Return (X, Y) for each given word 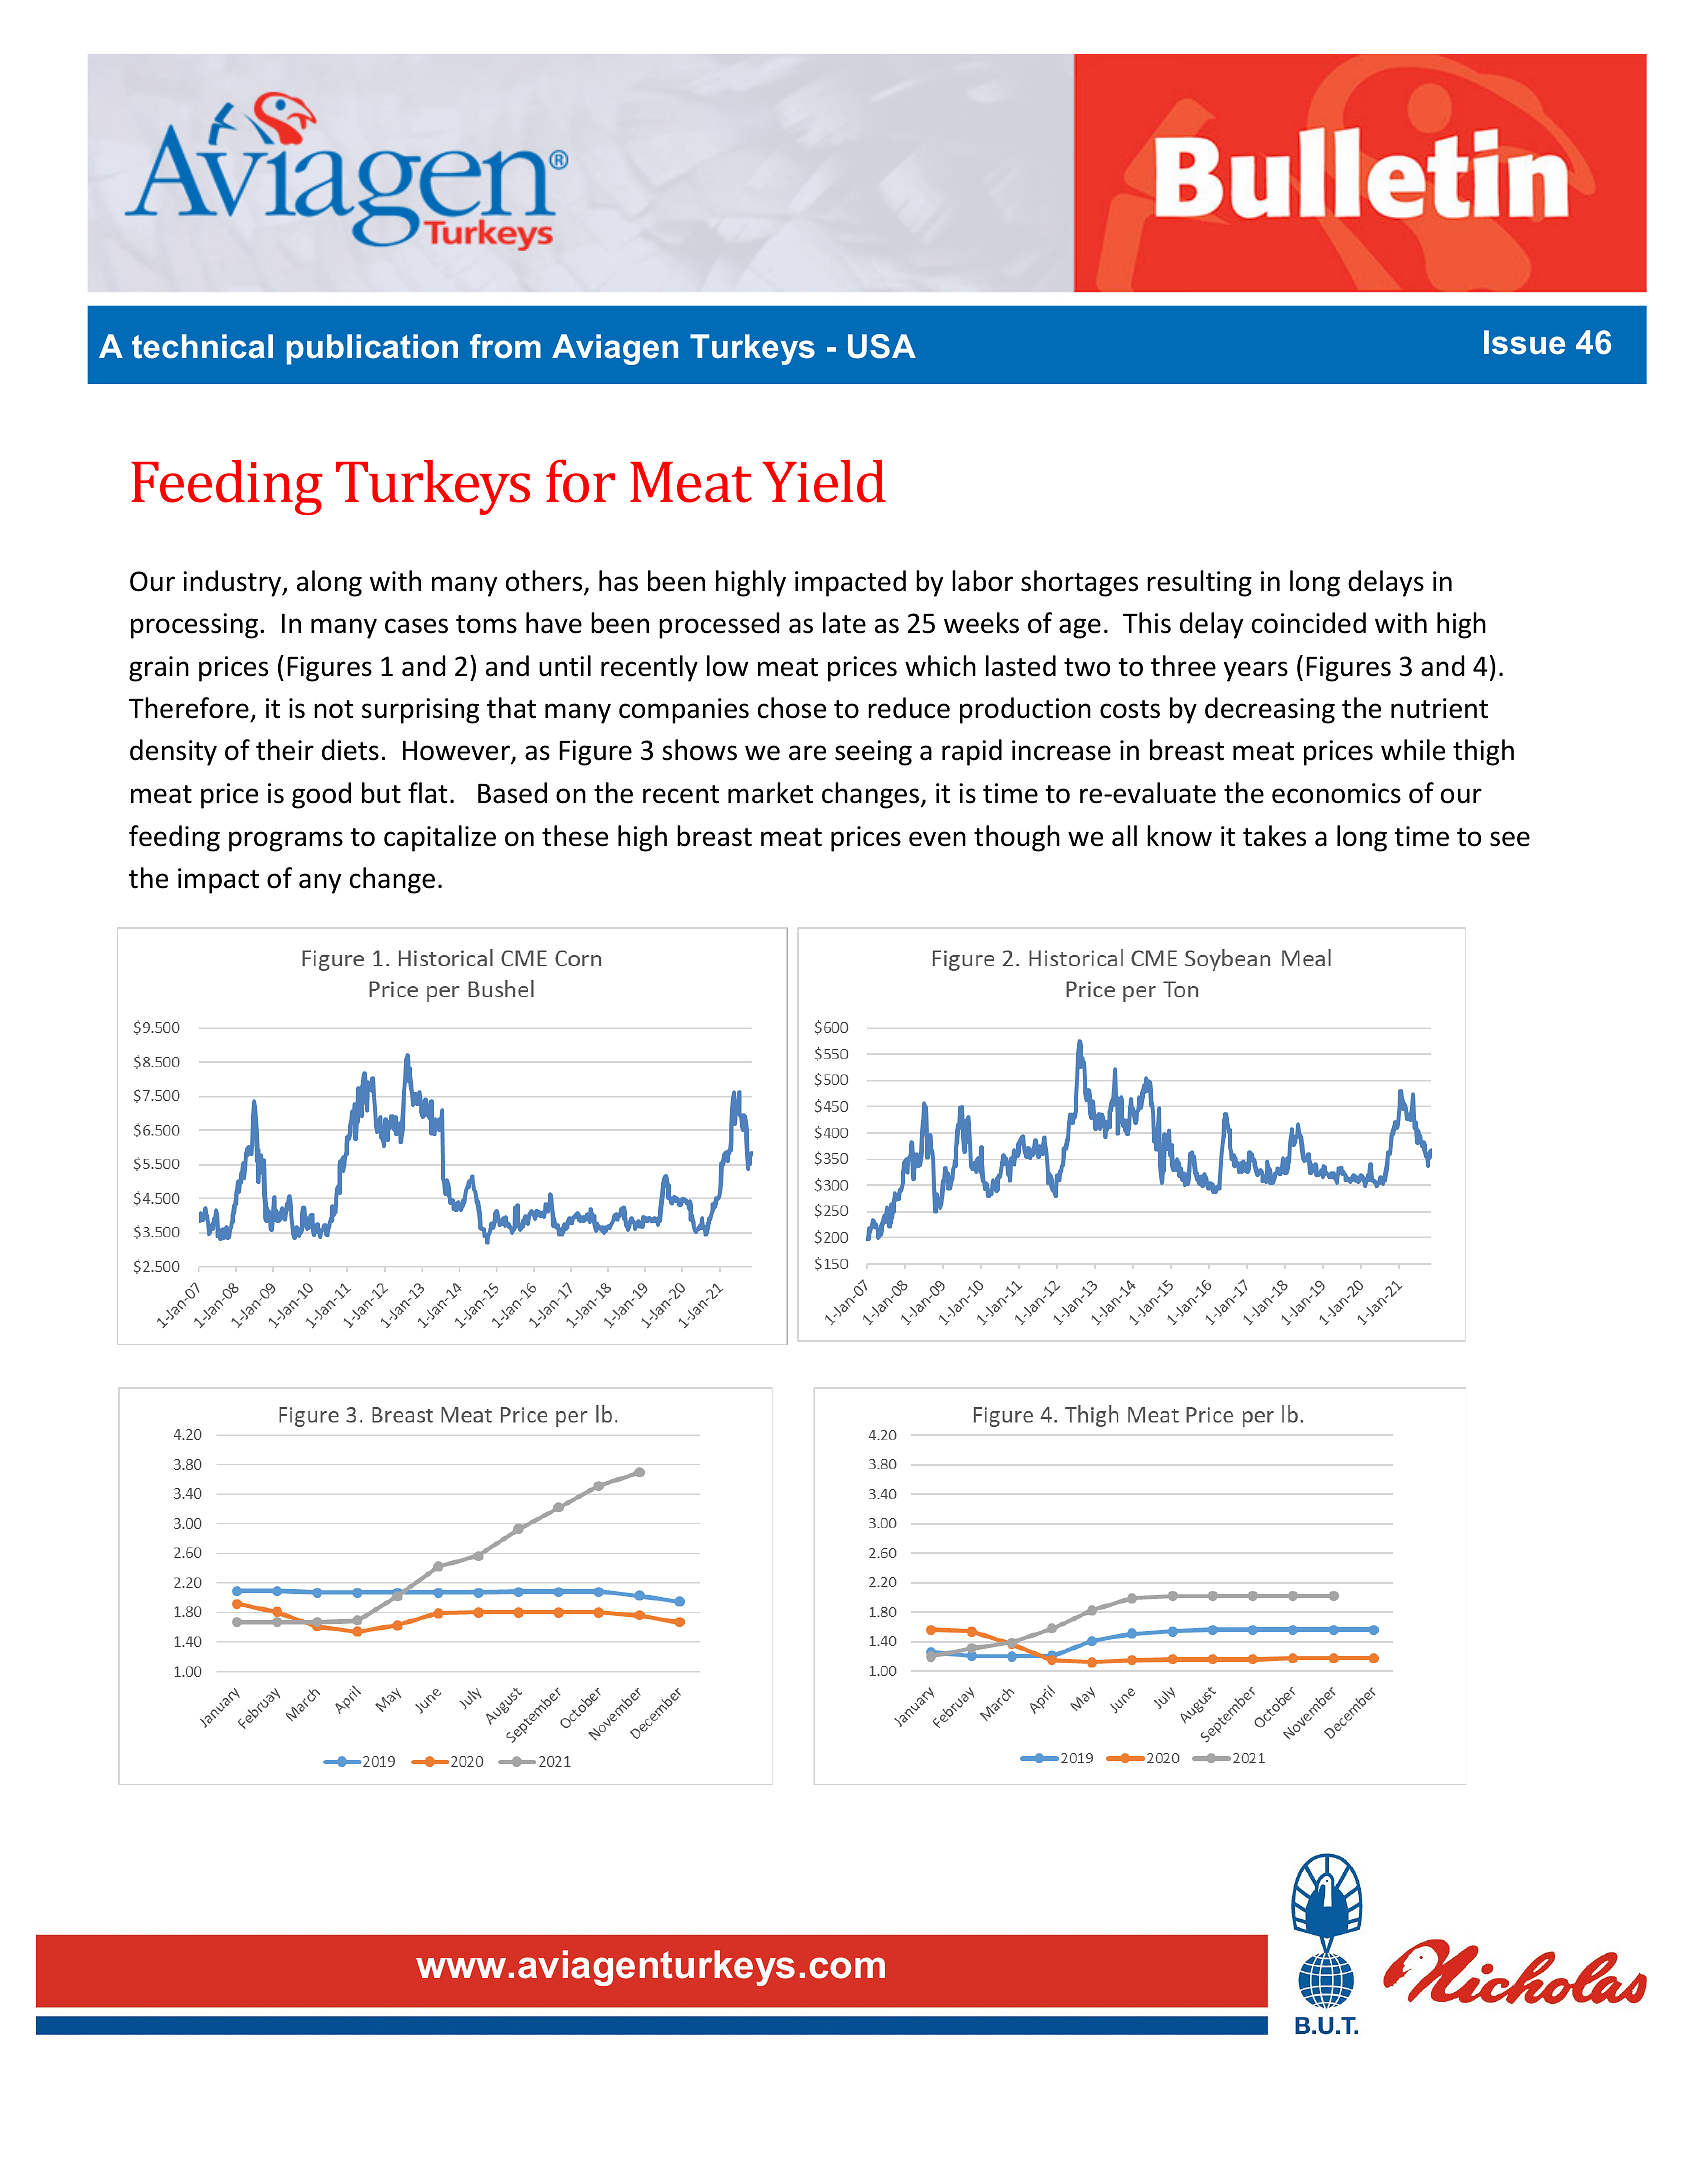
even (937, 839)
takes (1274, 836)
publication (372, 349)
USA (882, 346)
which (940, 666)
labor (982, 581)
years (1256, 671)
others (545, 582)
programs (286, 841)
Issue (1524, 342)
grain (159, 669)
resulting (1199, 583)
